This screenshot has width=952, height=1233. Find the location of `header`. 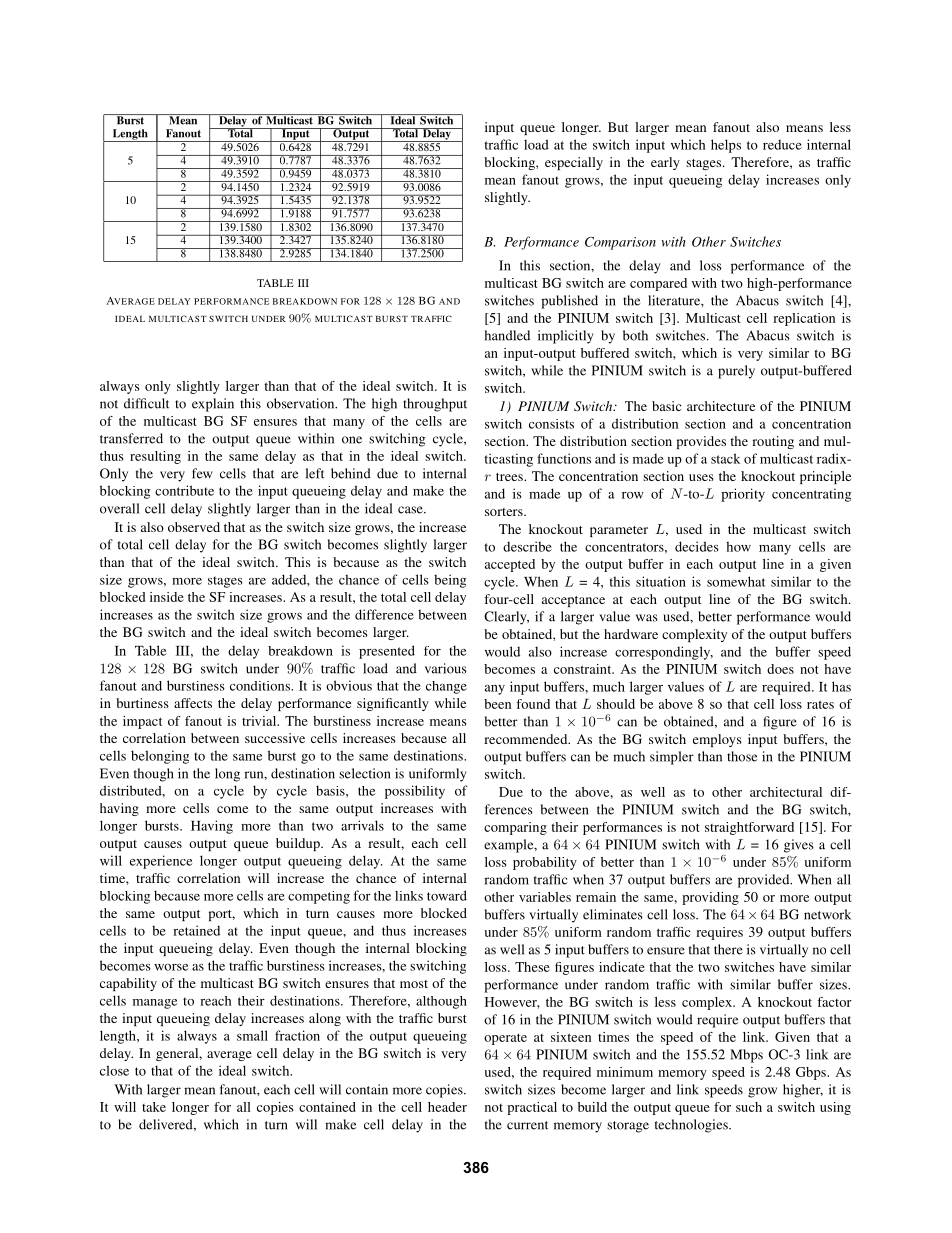

header is located at coordinates (447, 1107).
